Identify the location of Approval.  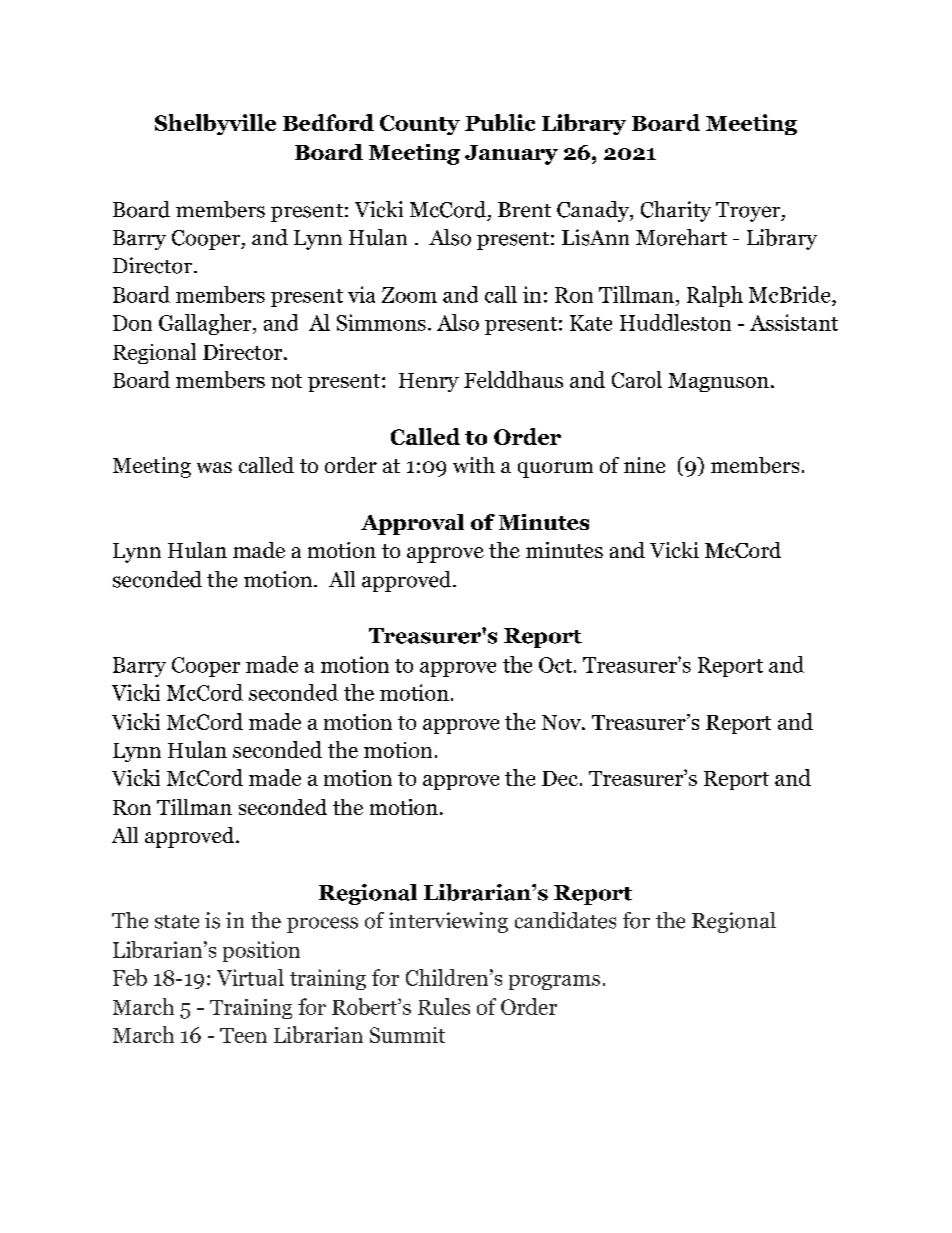
(412, 524).
